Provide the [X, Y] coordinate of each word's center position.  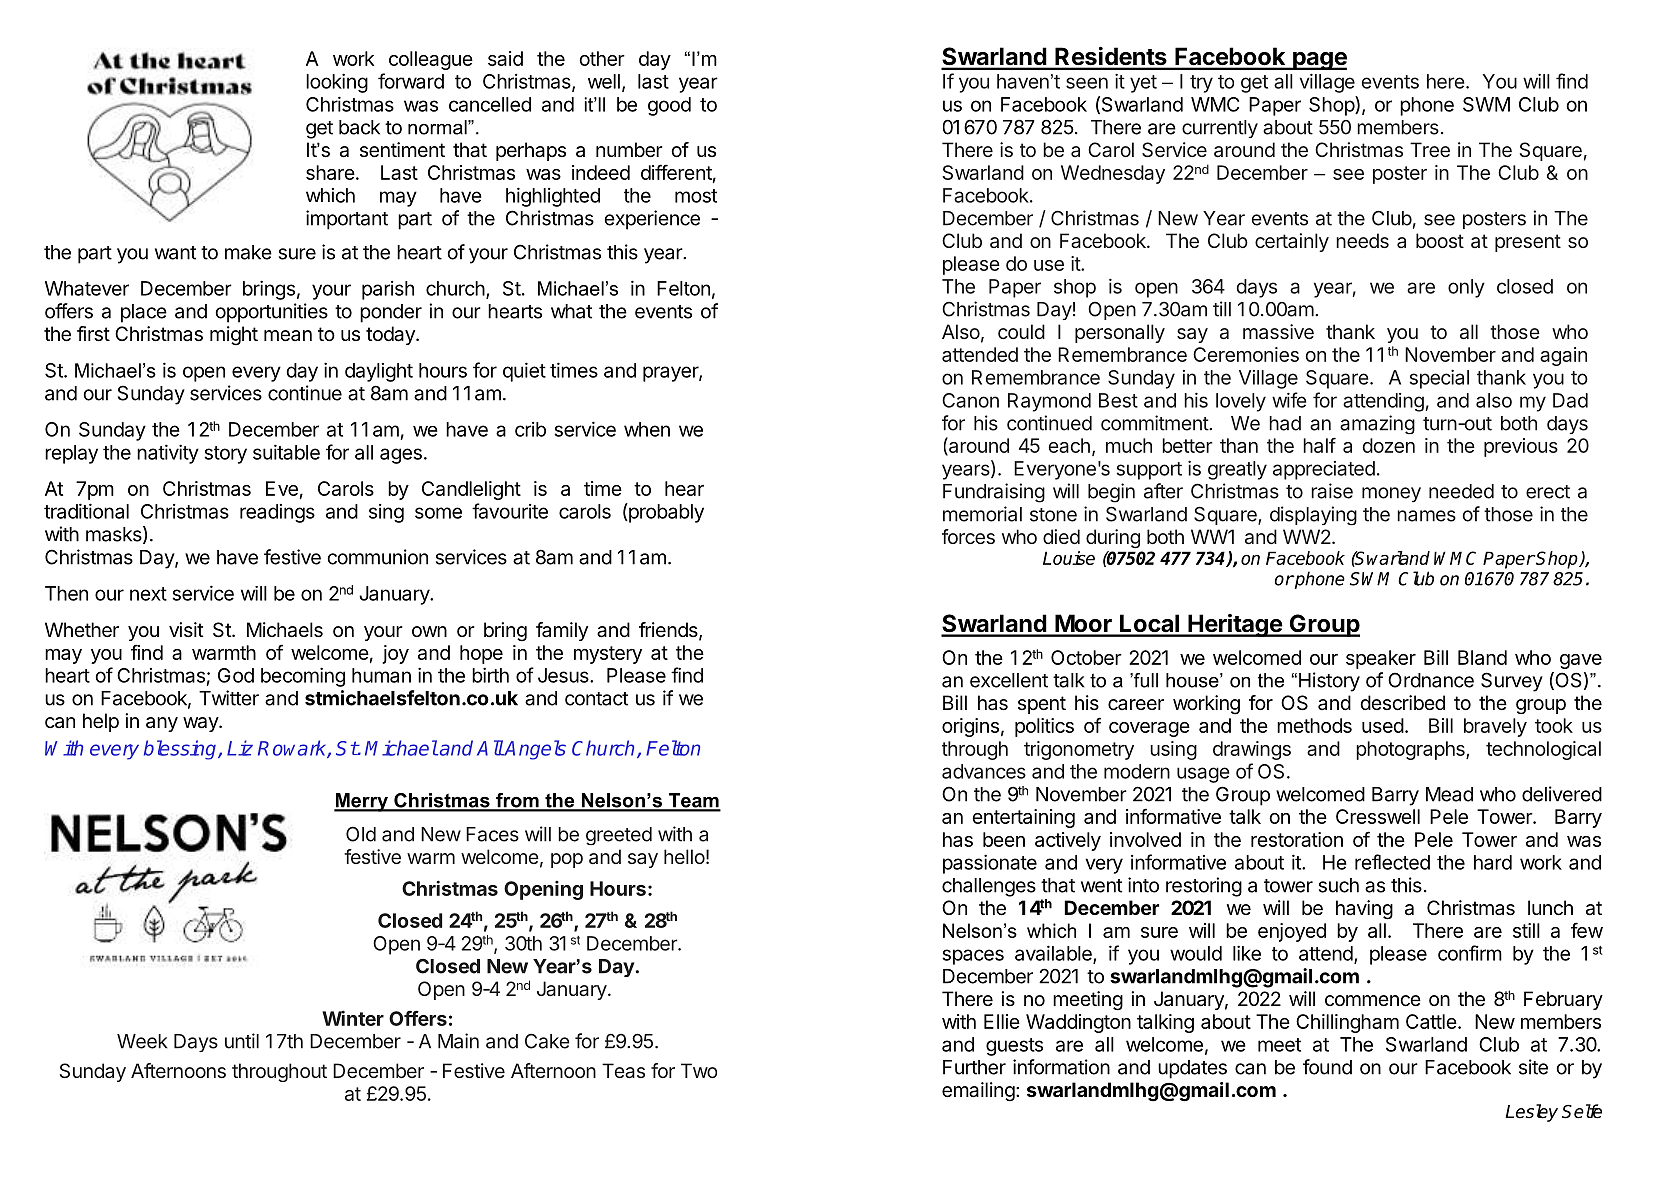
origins [970, 727]
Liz [240, 748]
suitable [286, 452]
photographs [1411, 750]
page [1319, 61]
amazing [1377, 425]
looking [337, 83]
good [669, 106]
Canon [970, 400]
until [242, 1041]
